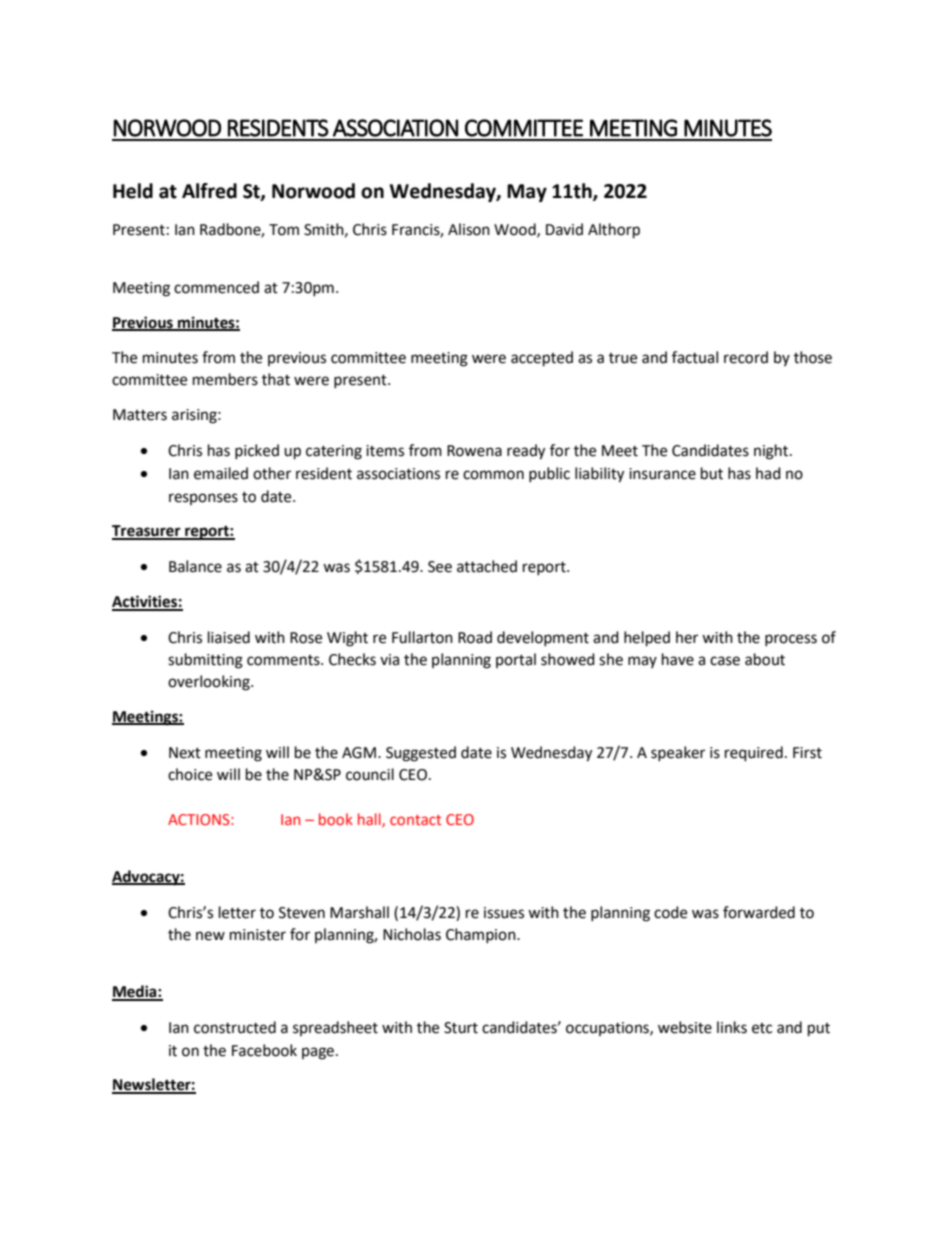 The width and height of the page is (952, 1233). I want to click on links, so click(732, 1027).
